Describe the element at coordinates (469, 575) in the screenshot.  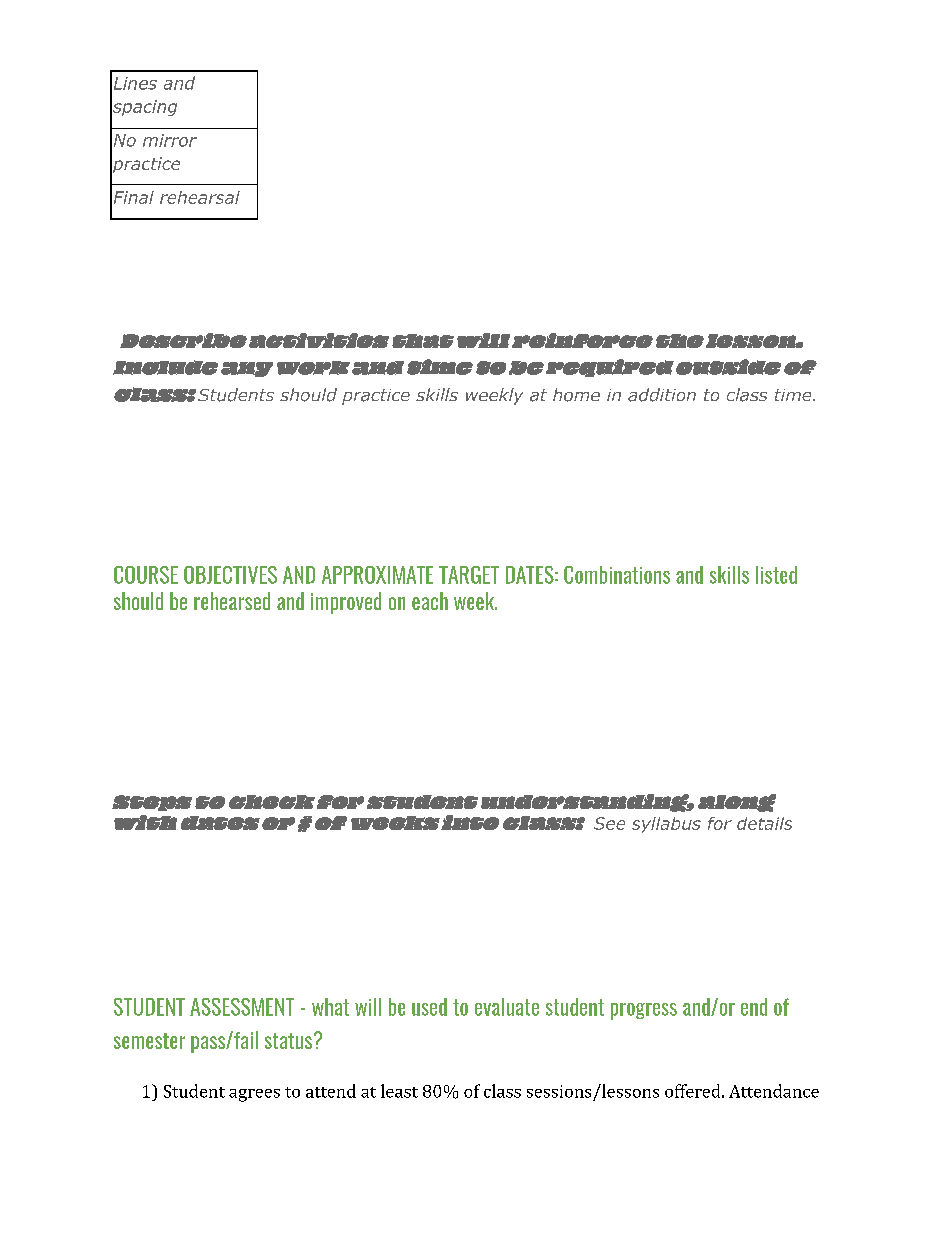
I see `TARGET` at that location.
